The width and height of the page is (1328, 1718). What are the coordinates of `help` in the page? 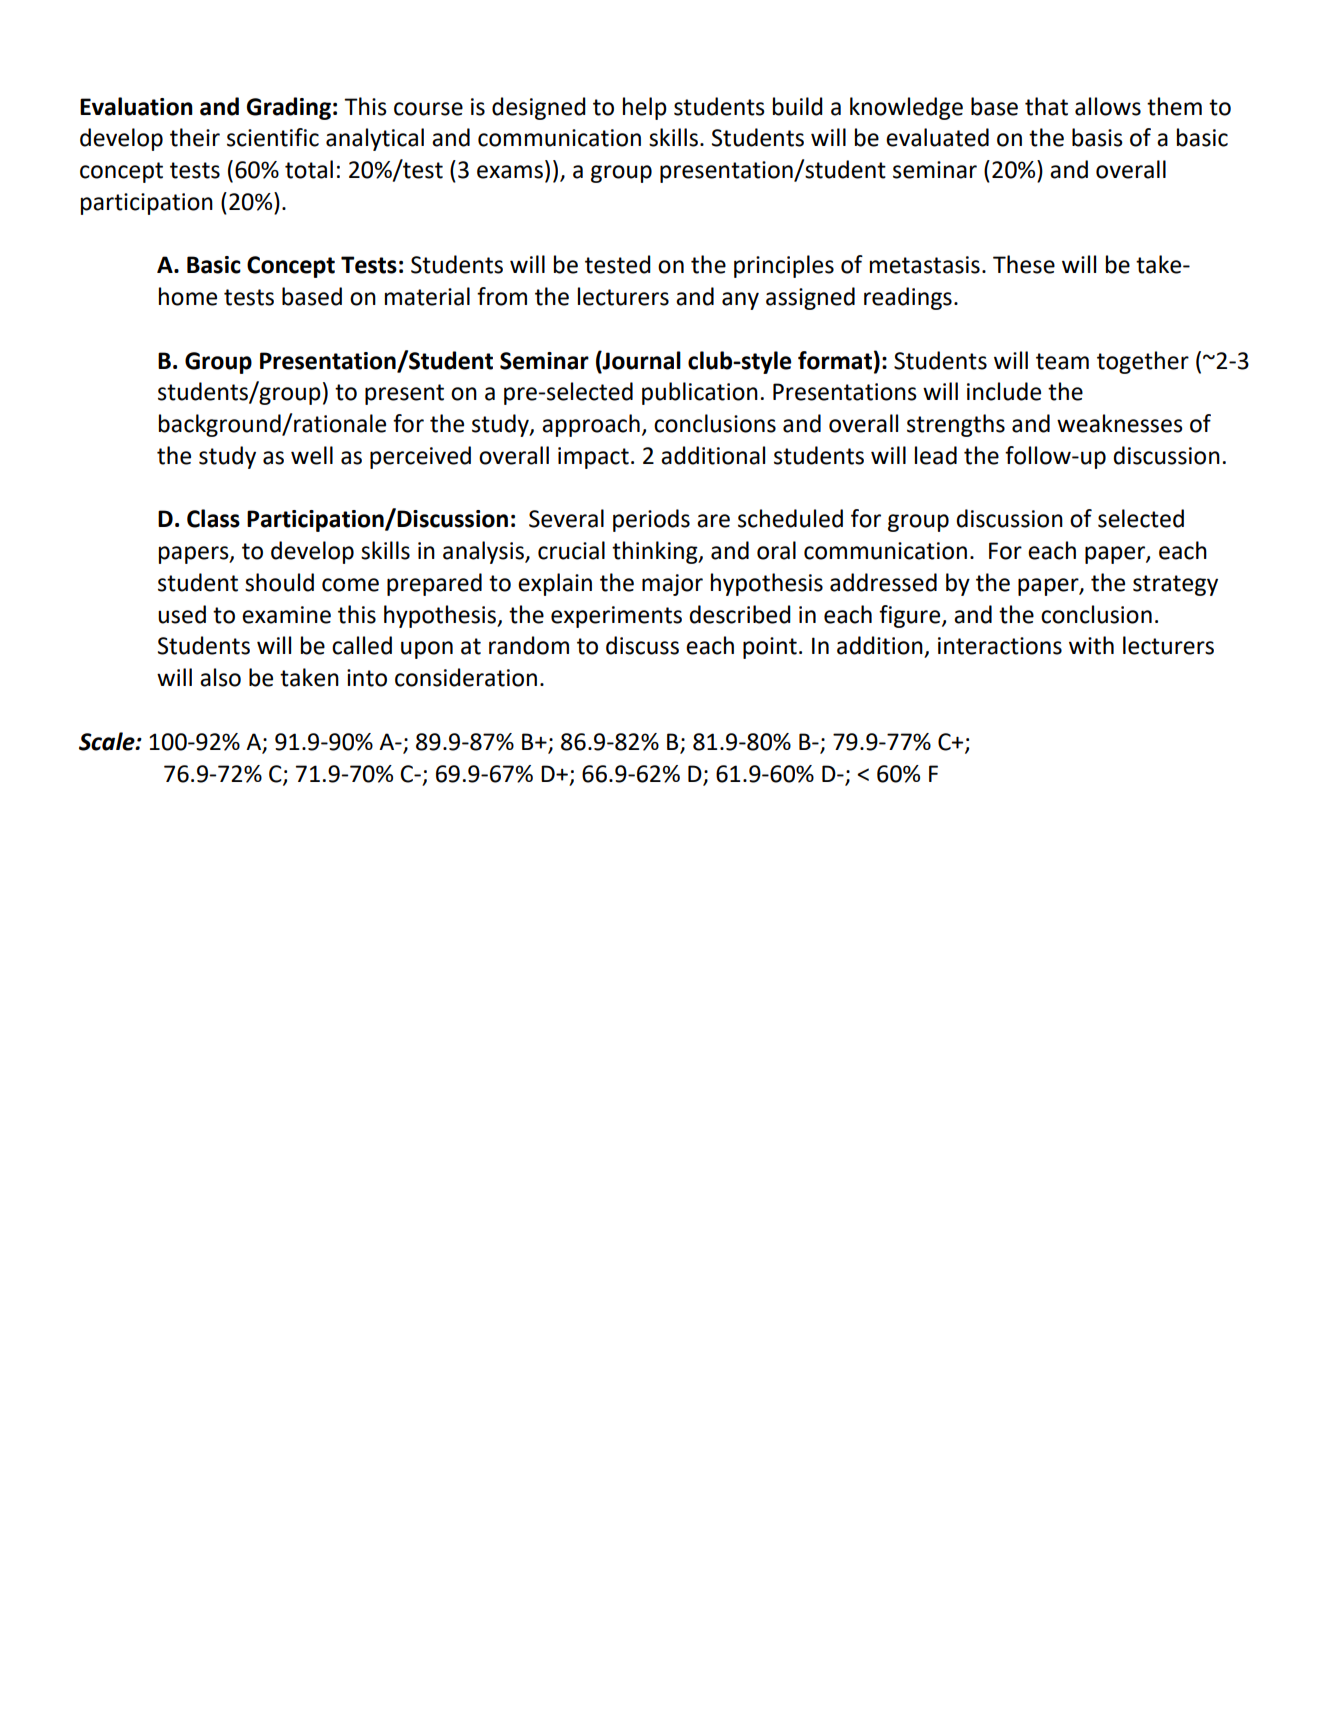 It's located at (645, 108).
